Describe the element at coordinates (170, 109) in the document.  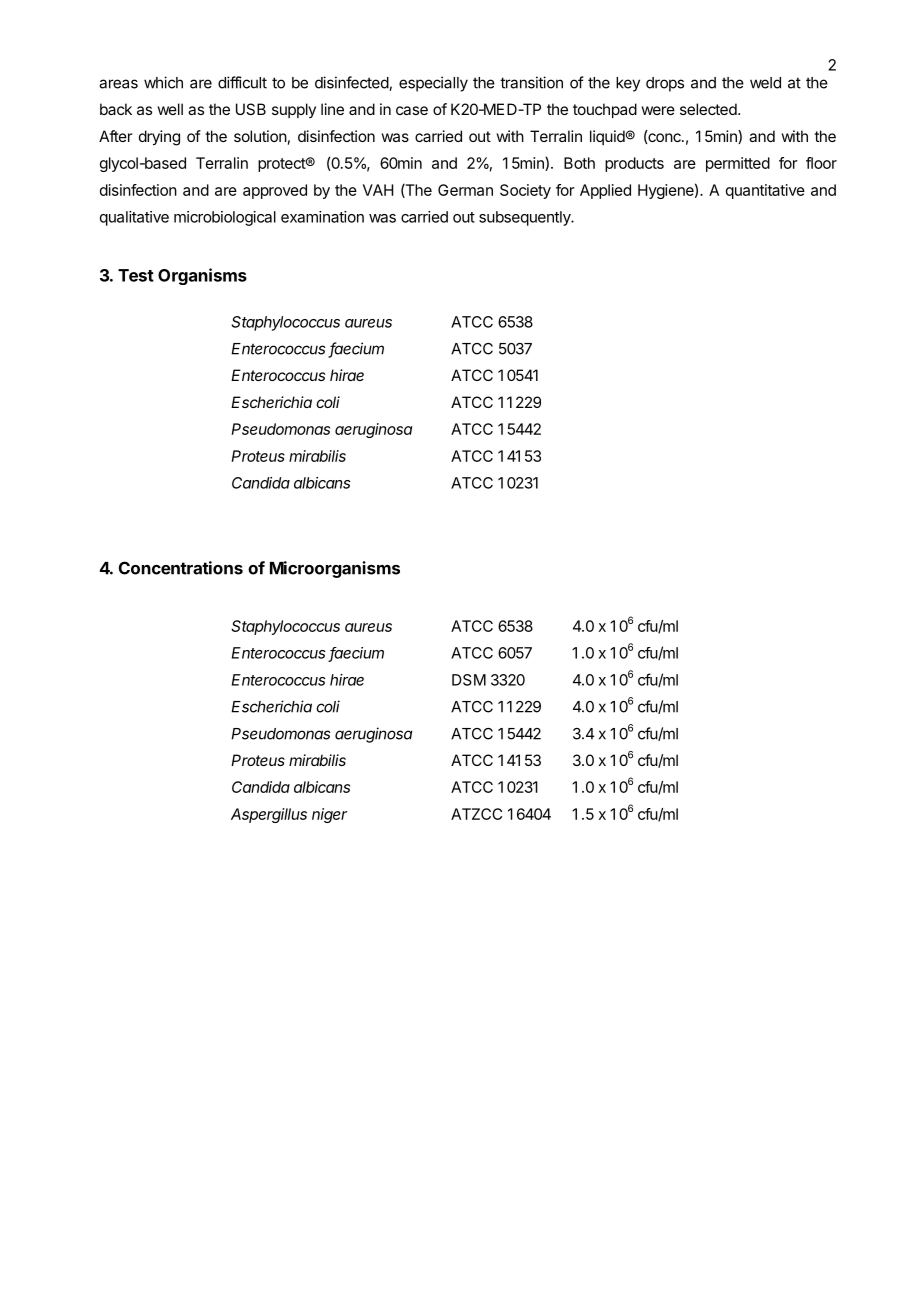
I see `well` at that location.
